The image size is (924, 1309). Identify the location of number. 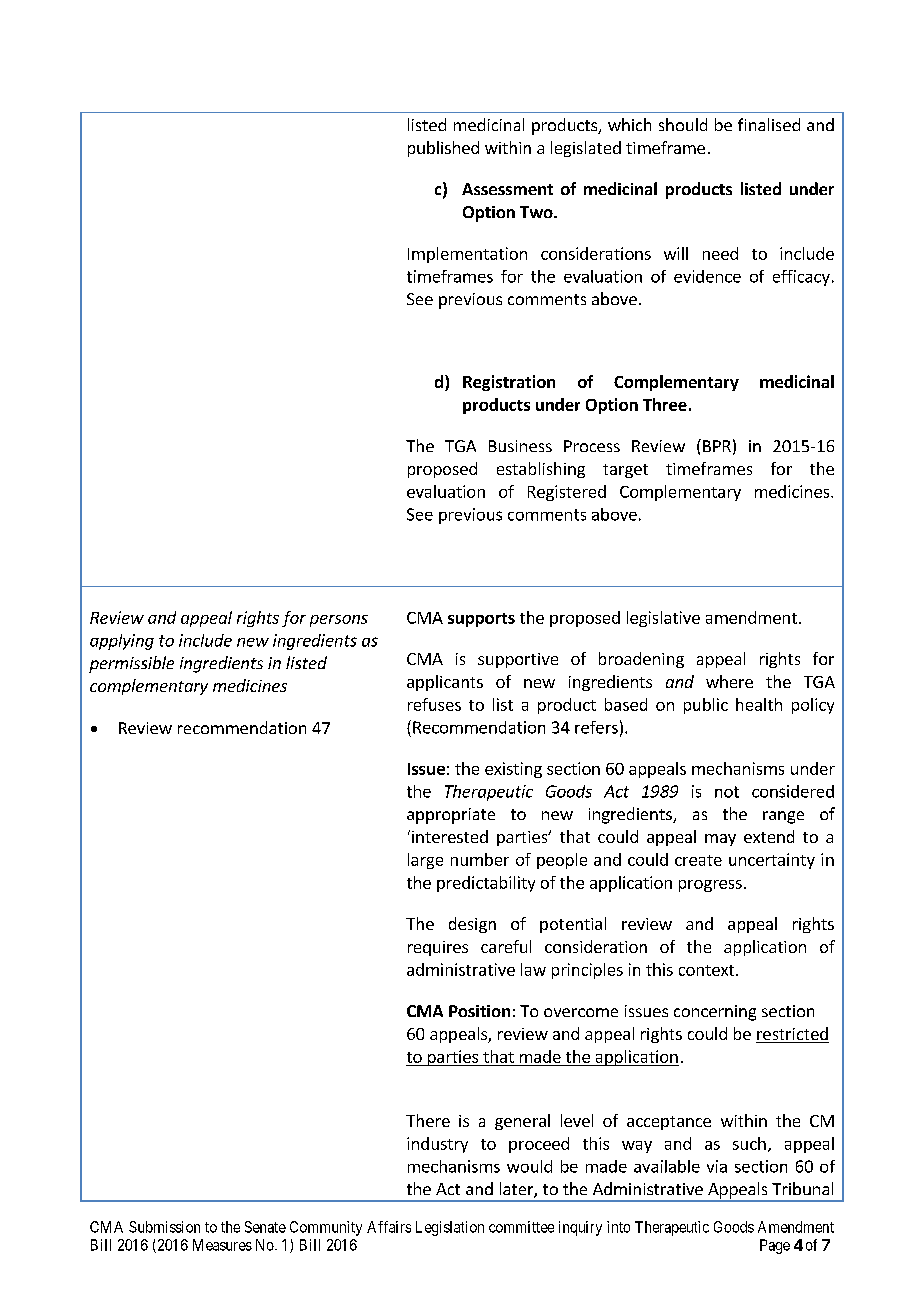
(480, 859).
